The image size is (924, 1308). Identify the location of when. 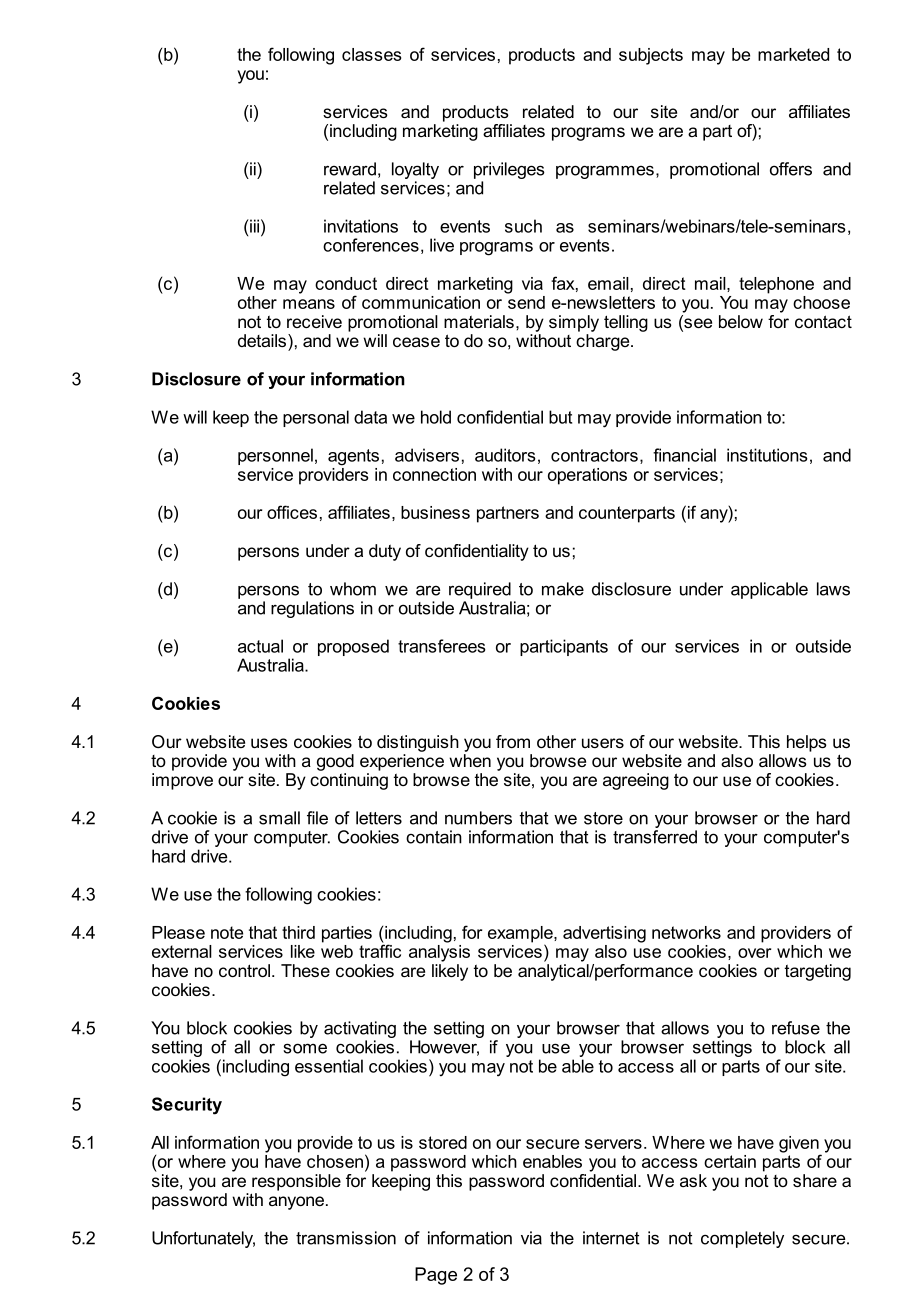
(470, 760).
